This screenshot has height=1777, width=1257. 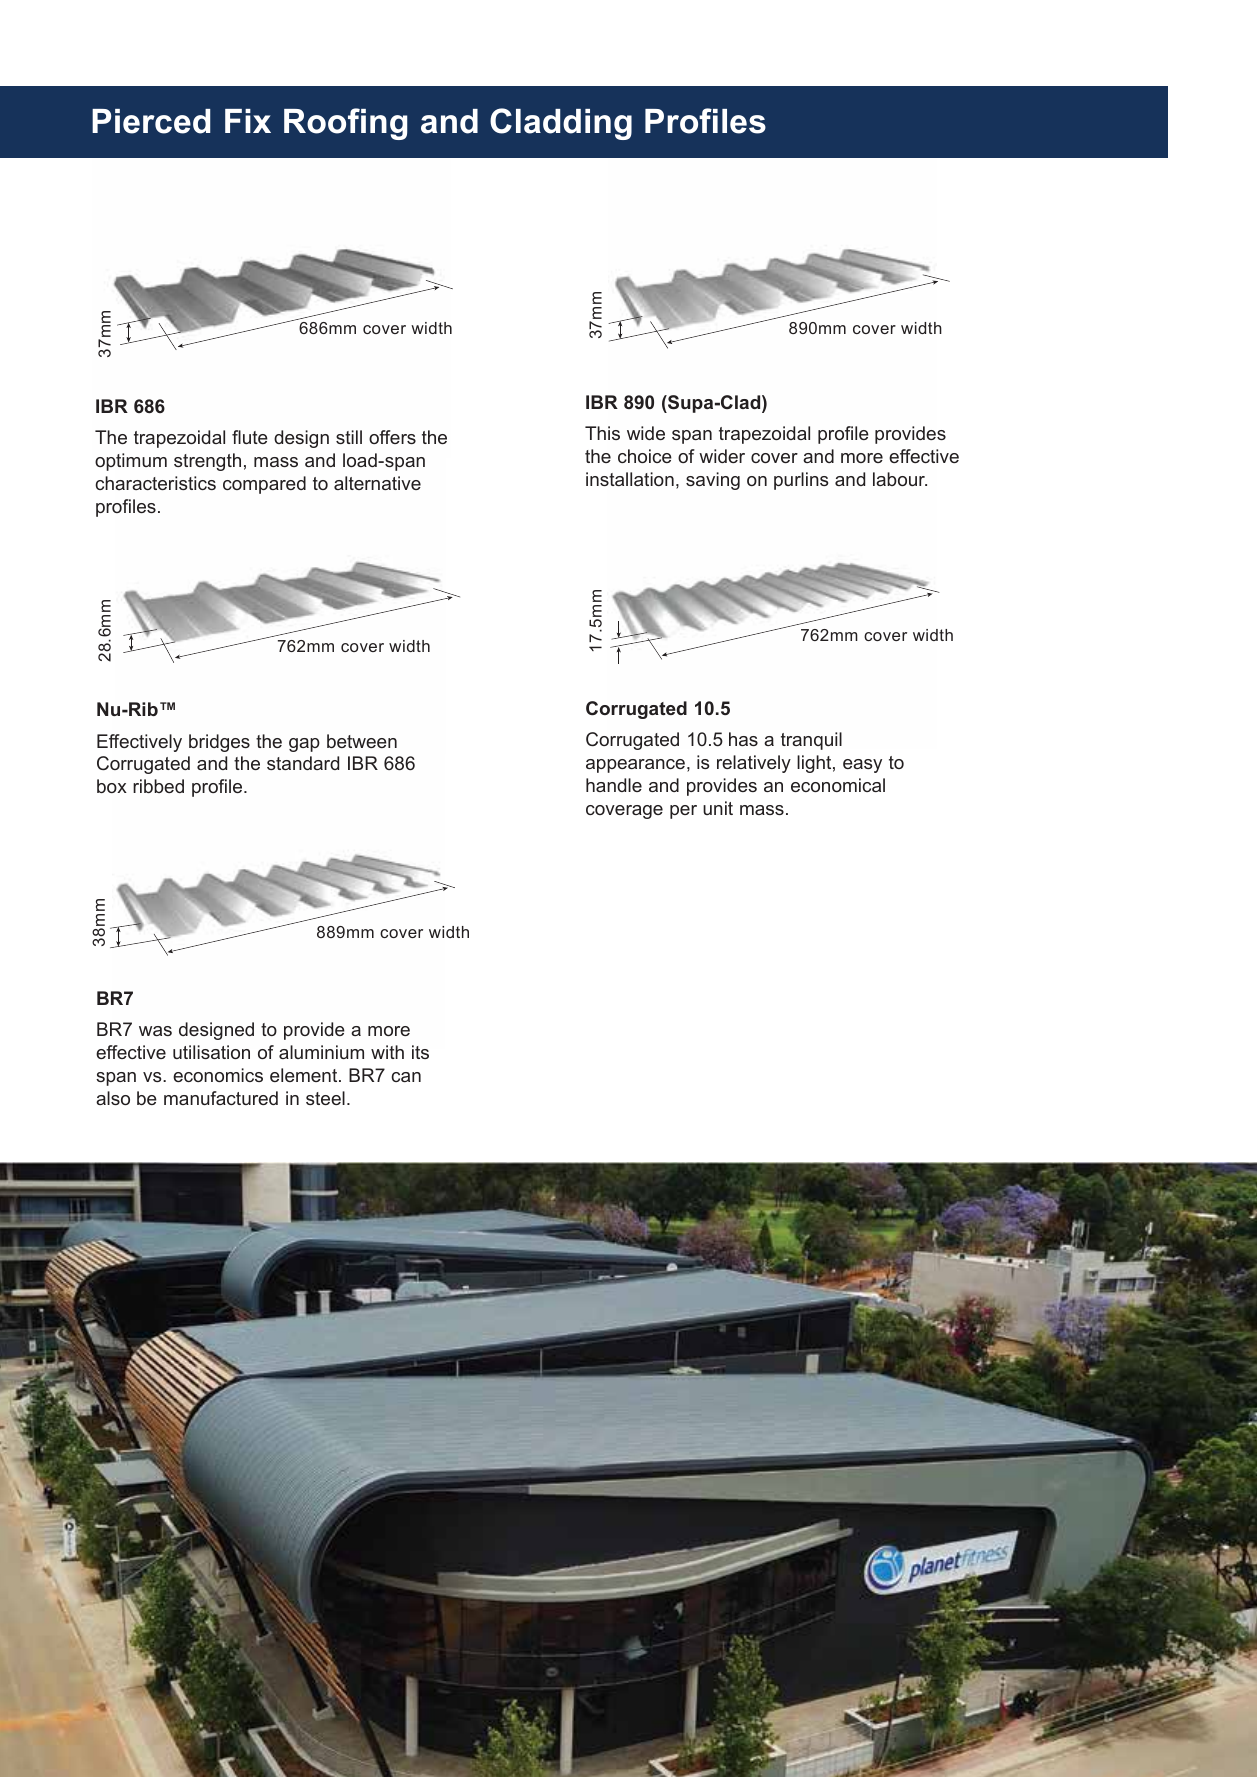 What do you see at coordinates (811, 741) in the screenshot?
I see `tranquil` at bounding box center [811, 741].
